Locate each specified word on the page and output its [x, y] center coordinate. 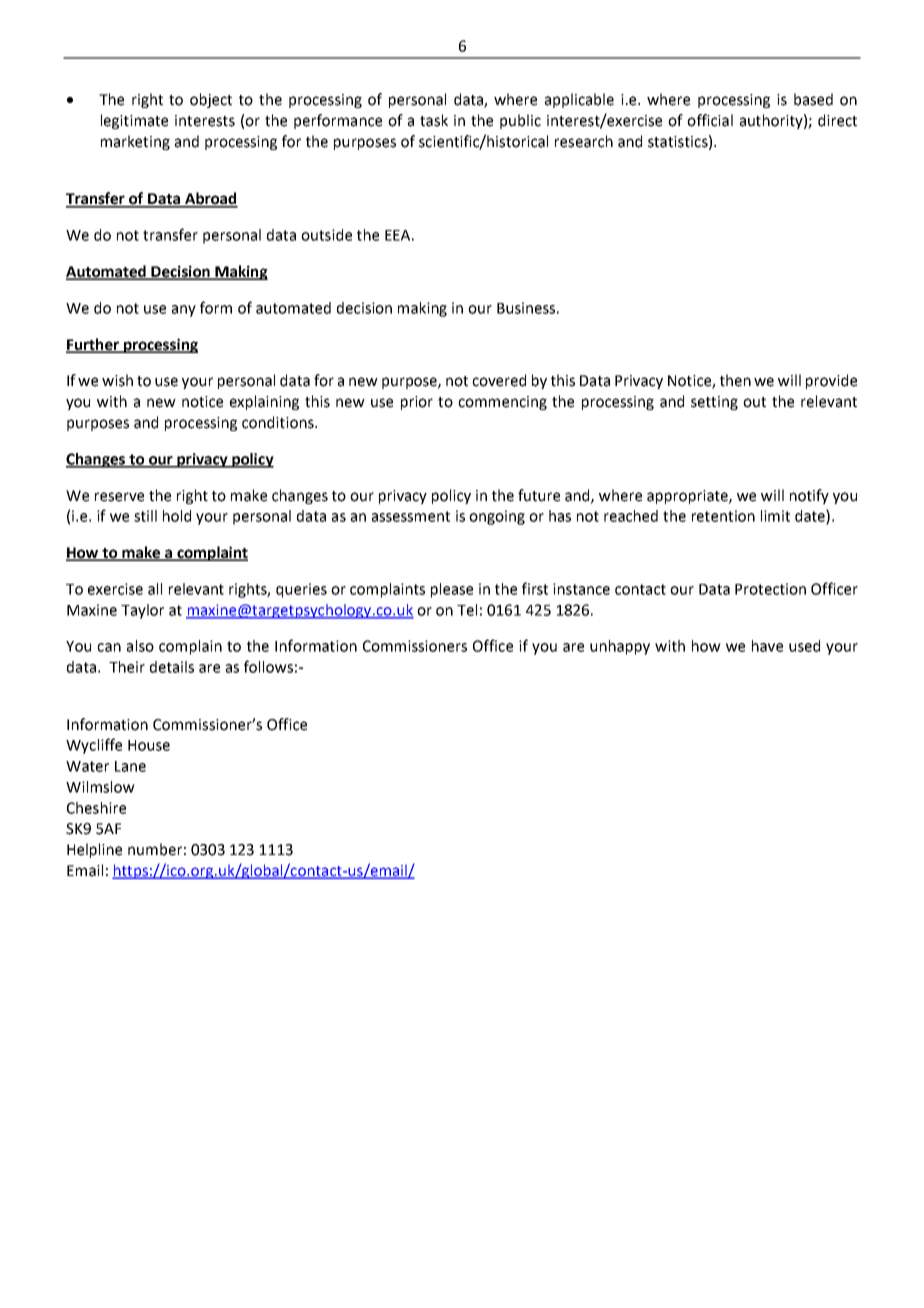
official [710, 120]
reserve [119, 497]
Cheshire [96, 808]
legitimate [134, 121]
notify [809, 496]
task [434, 120]
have [767, 646]
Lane [130, 766]
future [539, 495]
